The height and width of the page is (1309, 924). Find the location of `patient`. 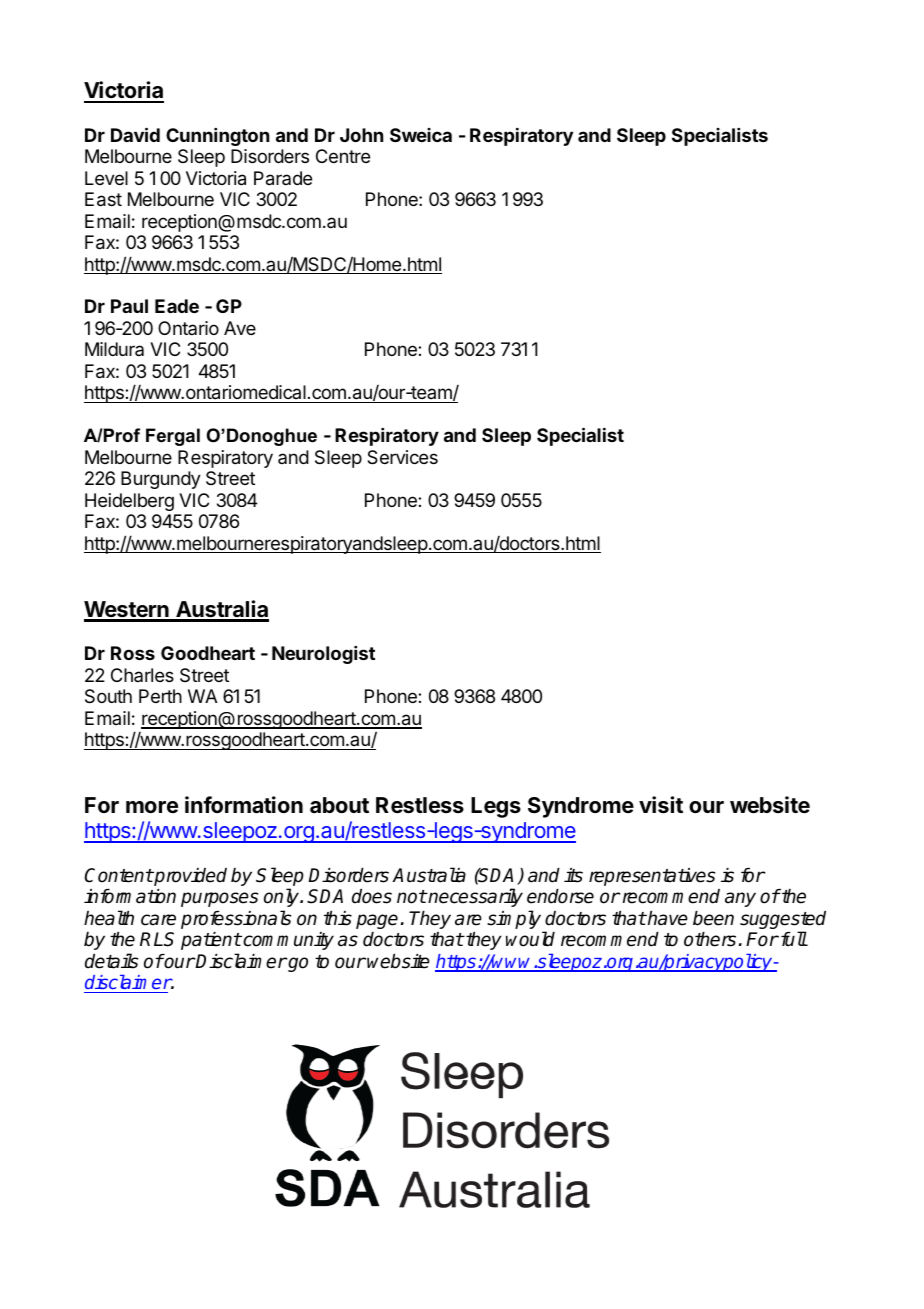

patient is located at coordinates (211, 941).
